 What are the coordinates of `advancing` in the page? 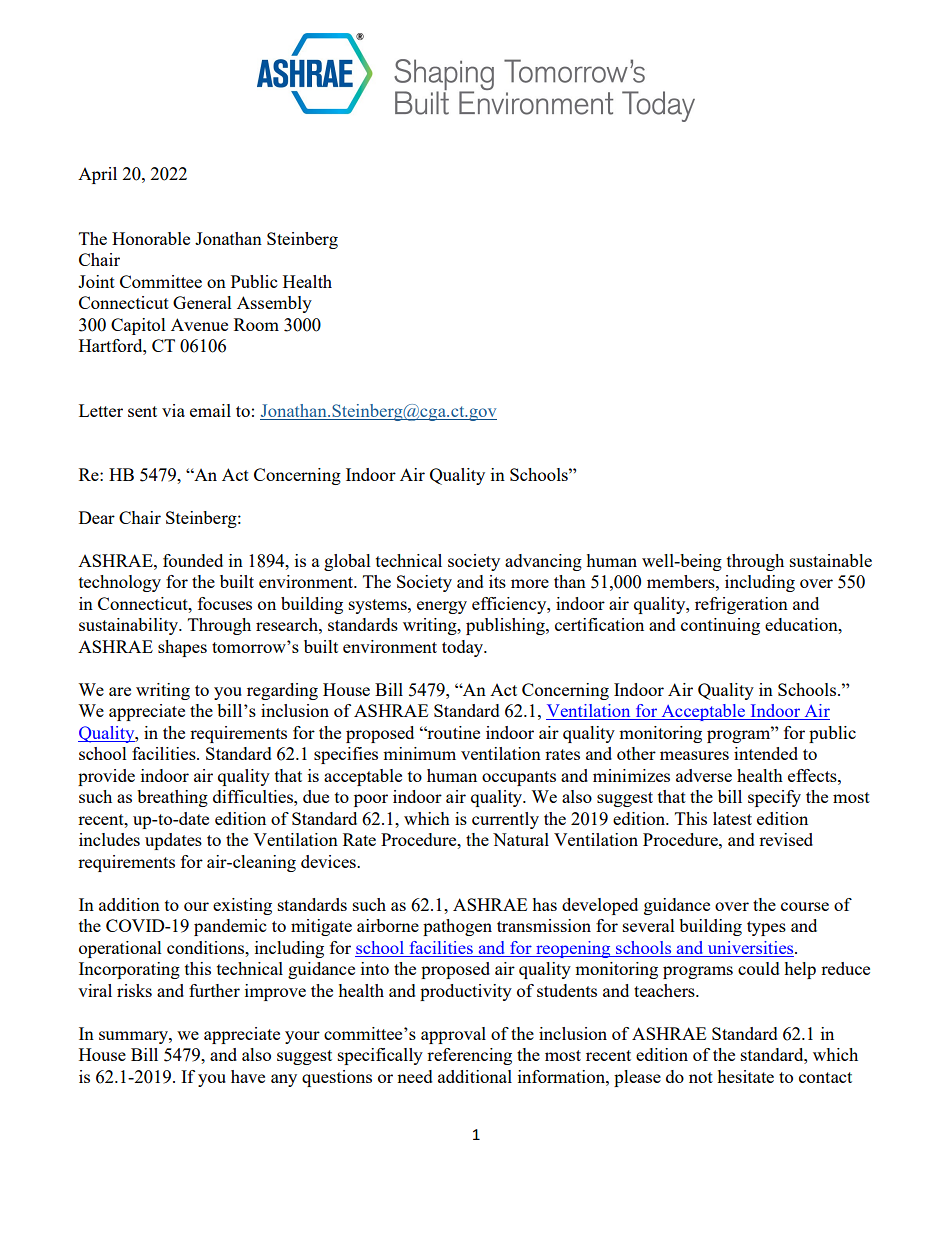 It's located at (543, 562).
